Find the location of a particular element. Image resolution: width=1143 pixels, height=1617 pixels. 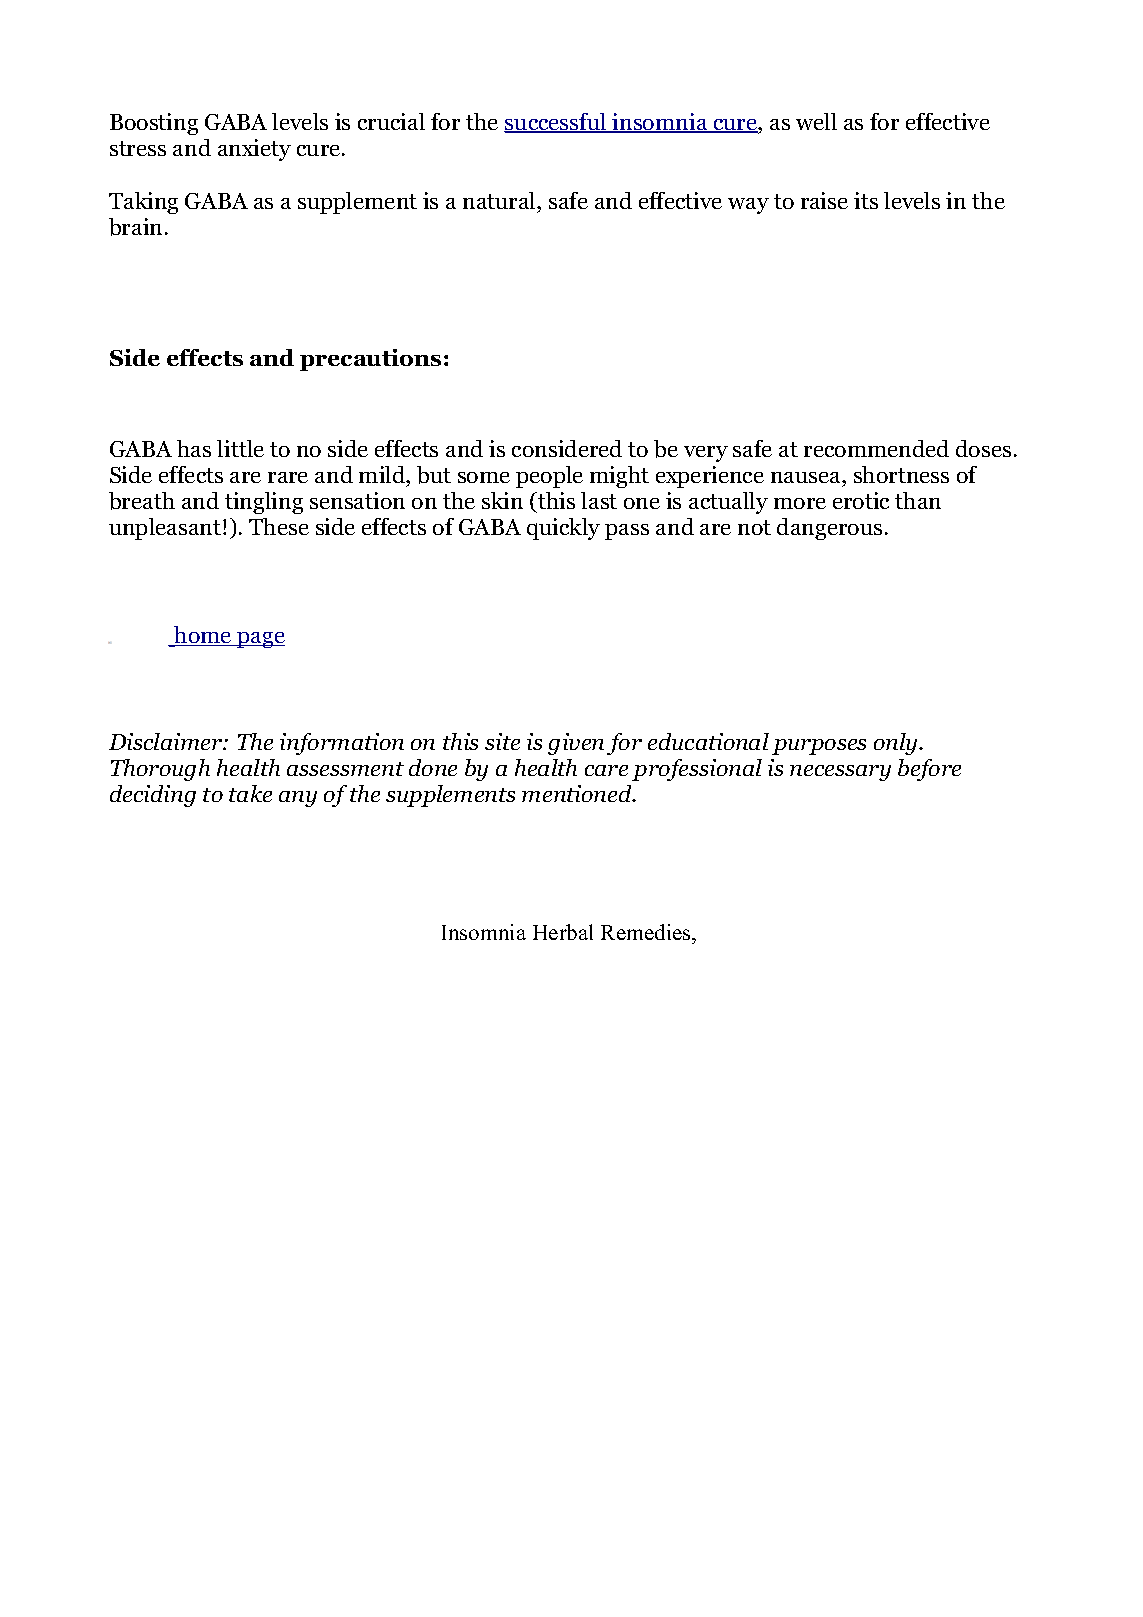

natural is located at coordinates (500, 200).
